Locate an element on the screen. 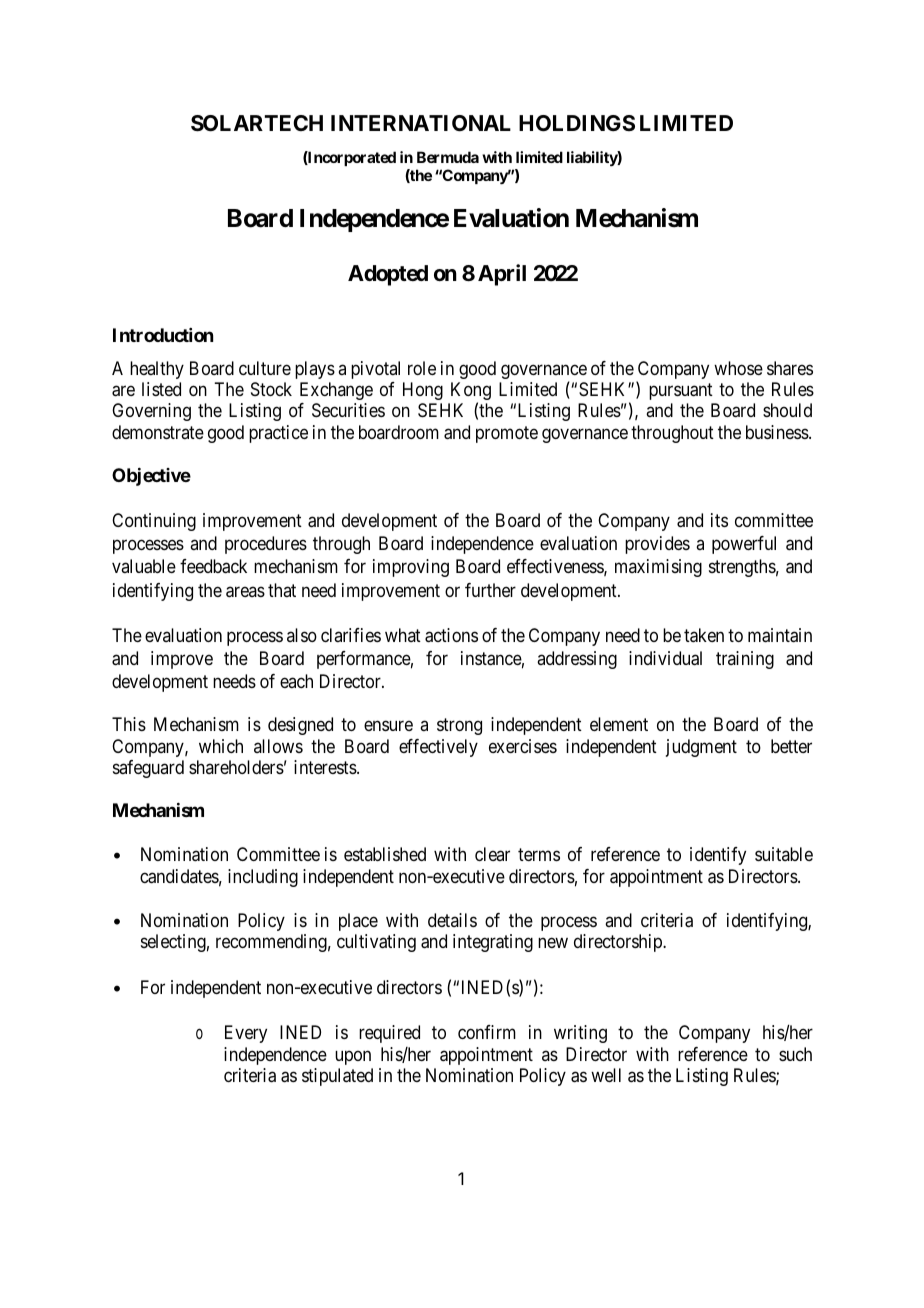 This screenshot has height=1308, width=924. promote is located at coordinates (507, 434).
